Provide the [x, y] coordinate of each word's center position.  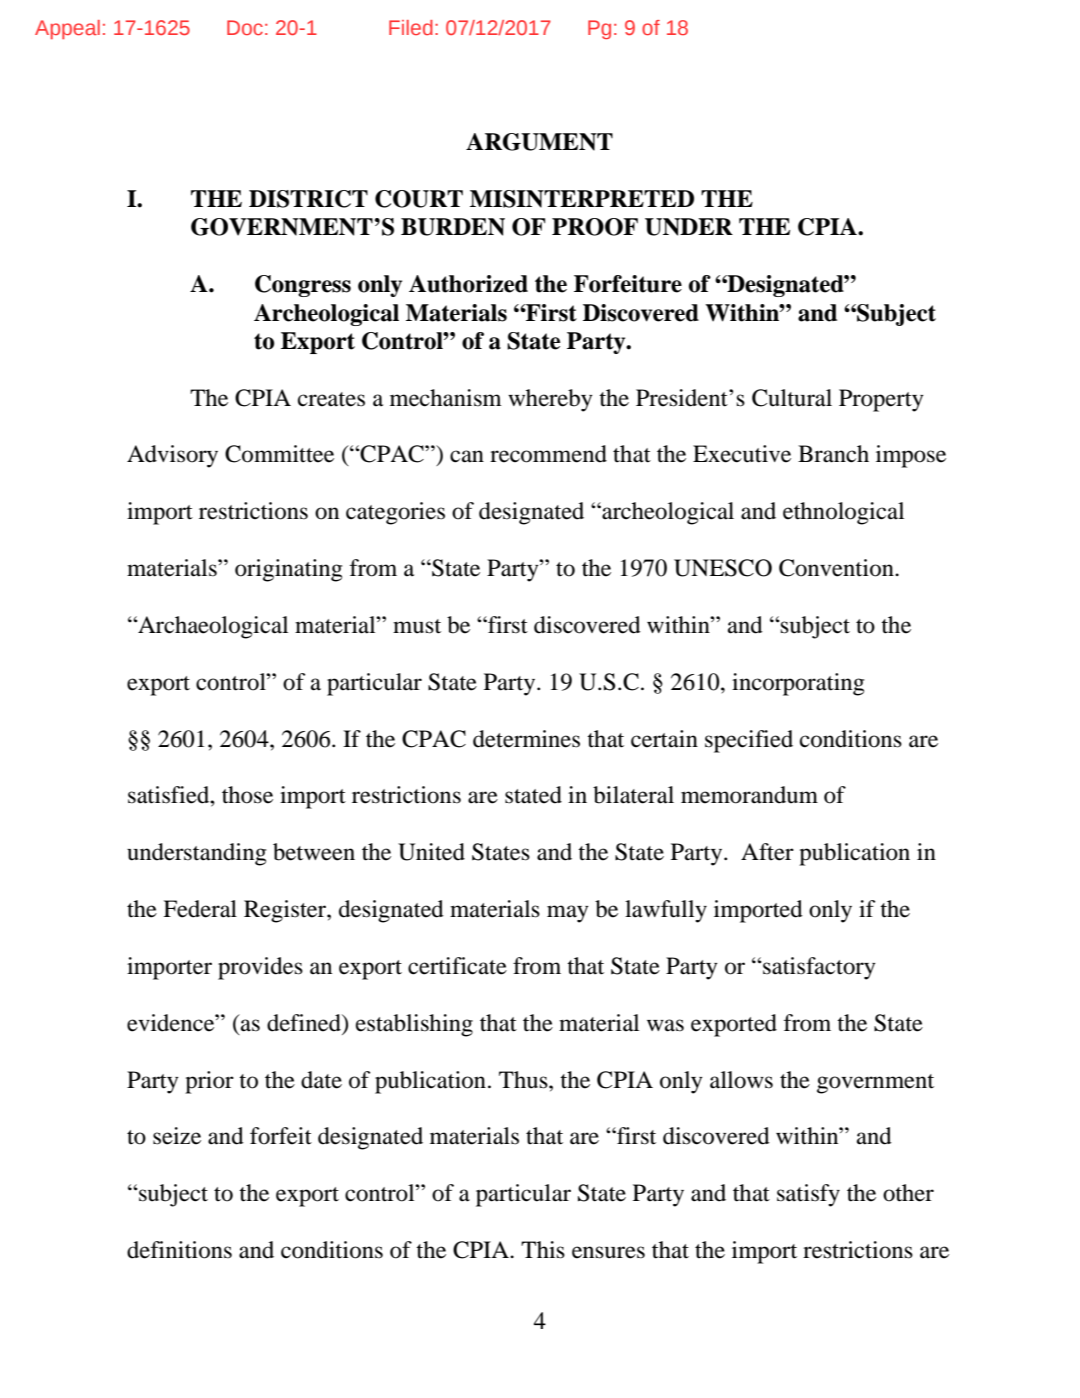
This [543, 1250]
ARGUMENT [539, 142]
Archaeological [212, 627]
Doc [245, 27]
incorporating [798, 684]
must [417, 626]
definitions [179, 1250]
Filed [411, 27]
